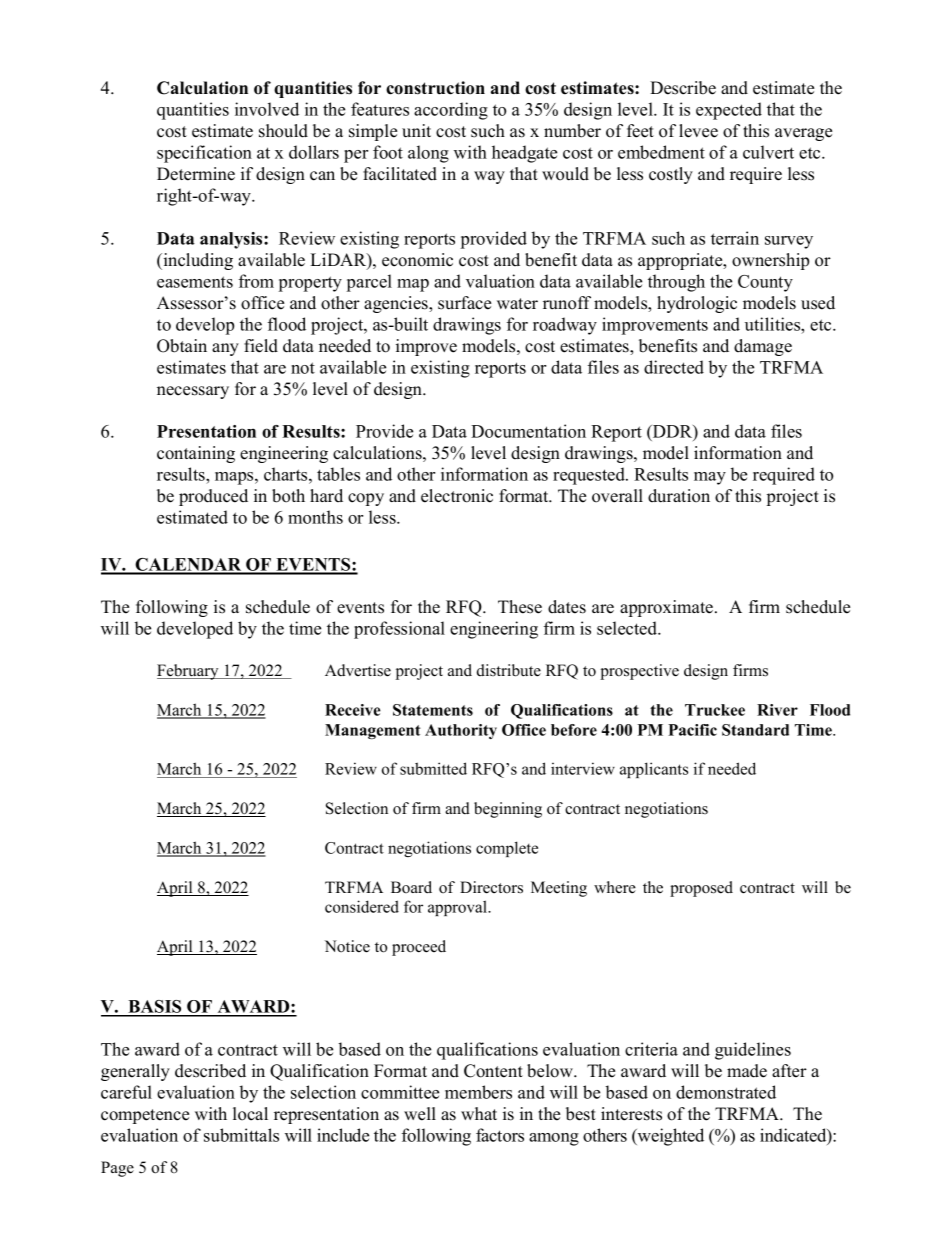  What do you see at coordinates (479, 1113) in the image?
I see `what` at bounding box center [479, 1113].
